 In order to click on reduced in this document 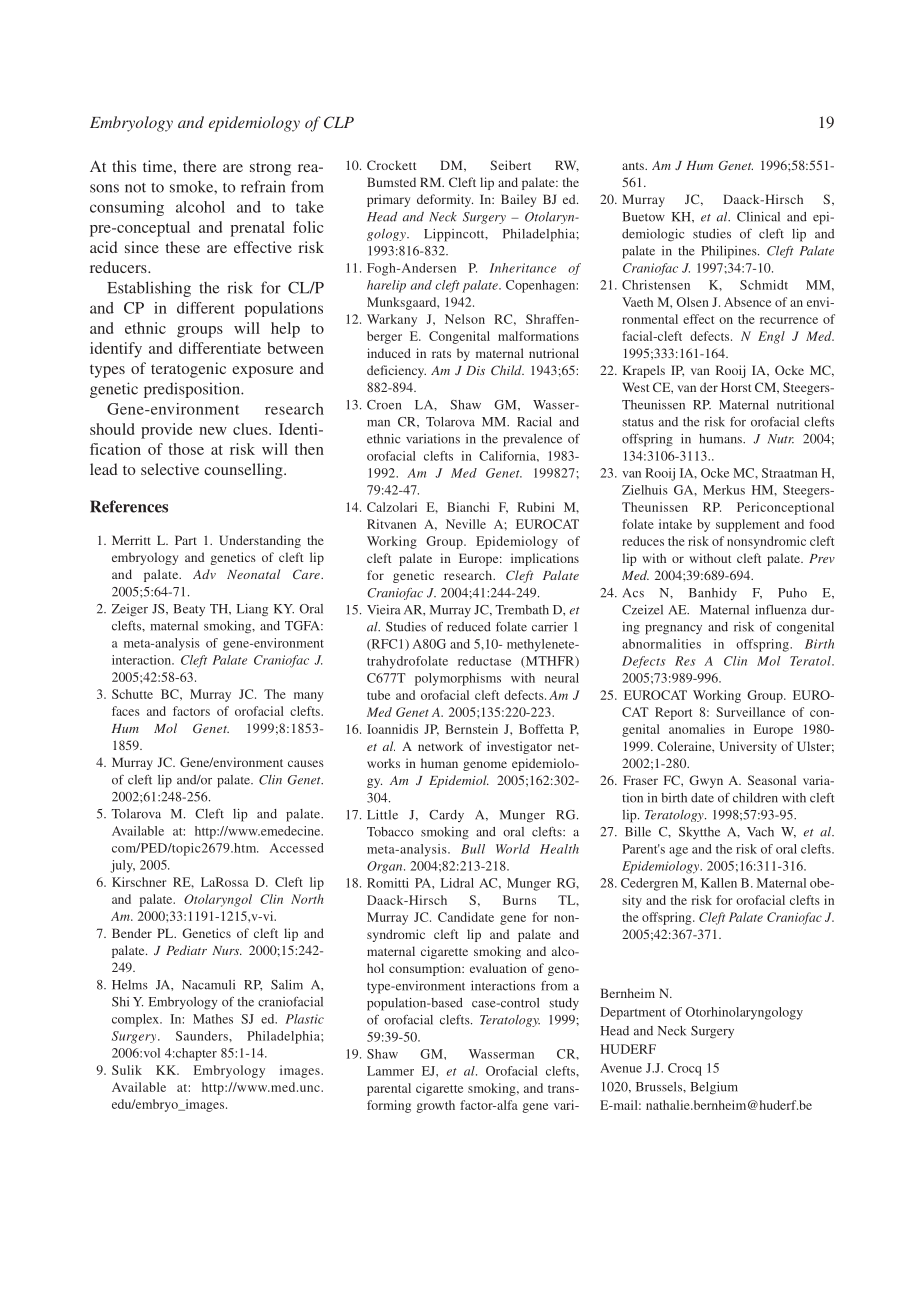, I will do `click(469, 627)`.
